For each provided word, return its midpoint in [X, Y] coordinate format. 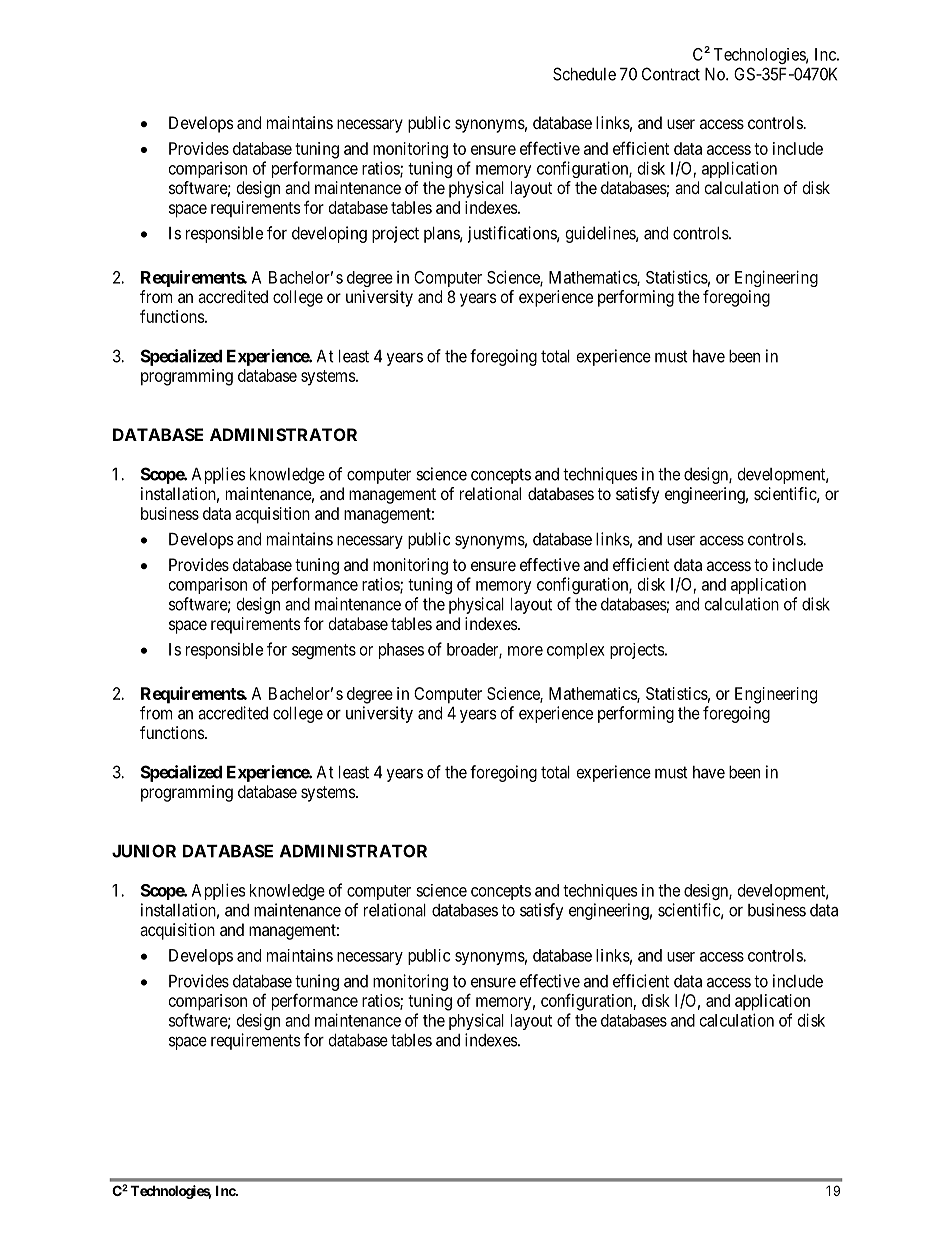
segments [324, 651]
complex [576, 651]
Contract [671, 74]
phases [401, 651]
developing [329, 234]
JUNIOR [144, 851]
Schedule [584, 74]
